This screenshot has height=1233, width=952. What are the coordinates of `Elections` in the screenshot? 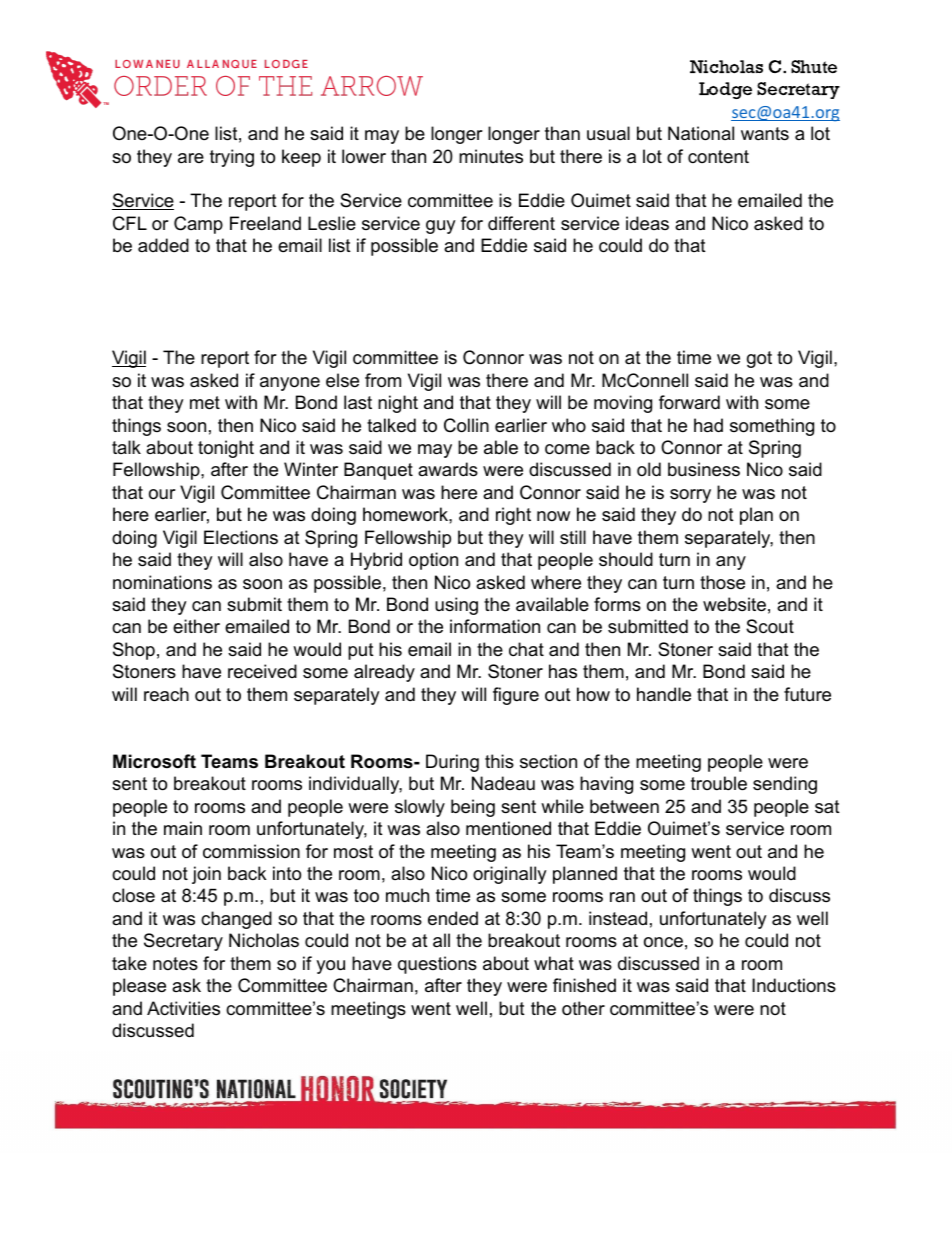 It's located at (241, 537).
